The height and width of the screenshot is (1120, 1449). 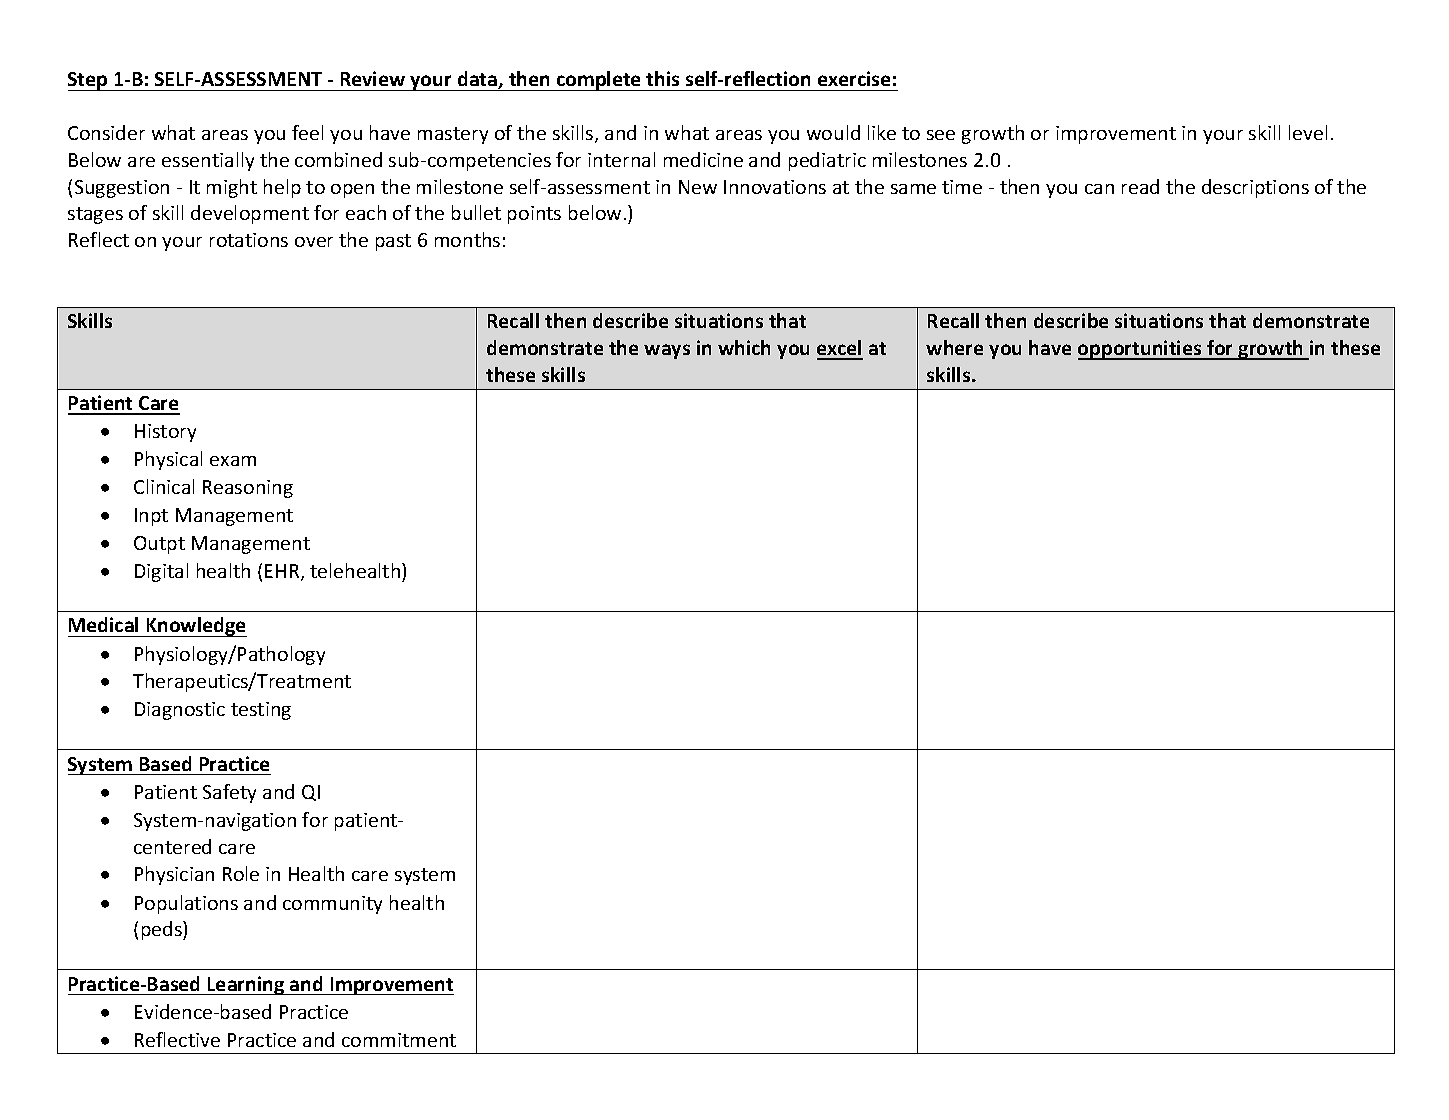 I want to click on feel, so click(x=307, y=132).
